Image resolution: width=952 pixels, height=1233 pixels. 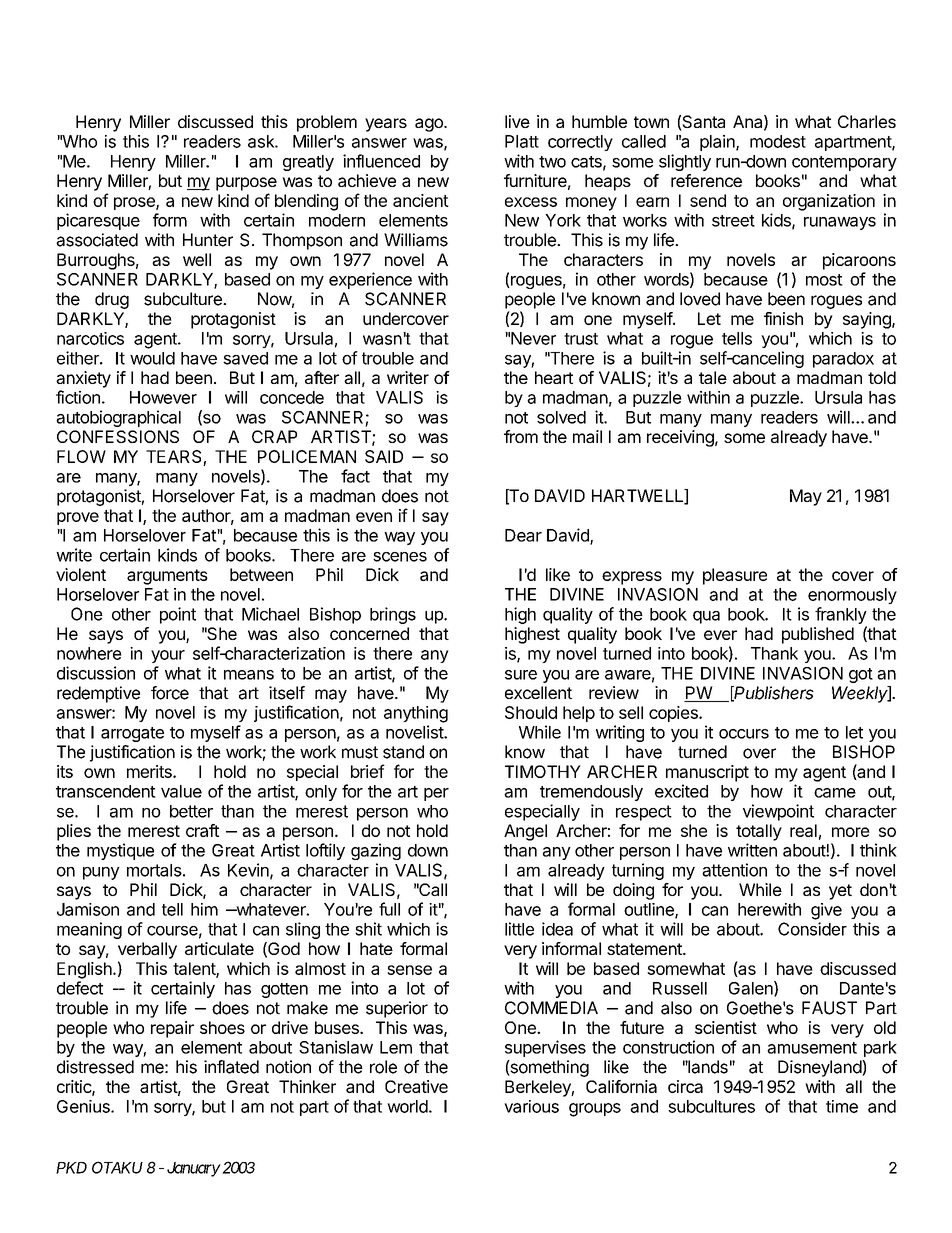 I want to click on various, so click(x=531, y=1106).
